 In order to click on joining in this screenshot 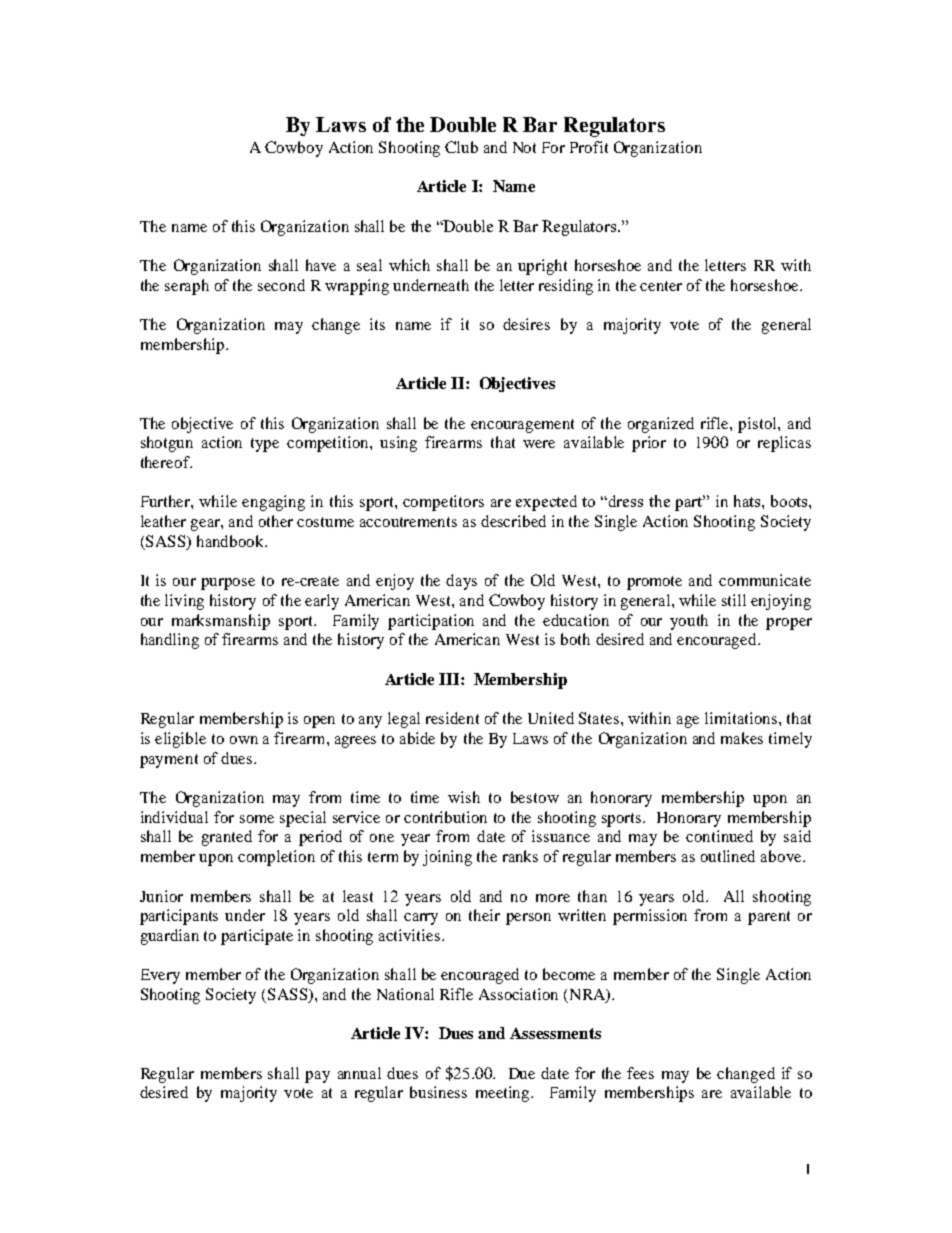, I will do `click(447, 858)`.
